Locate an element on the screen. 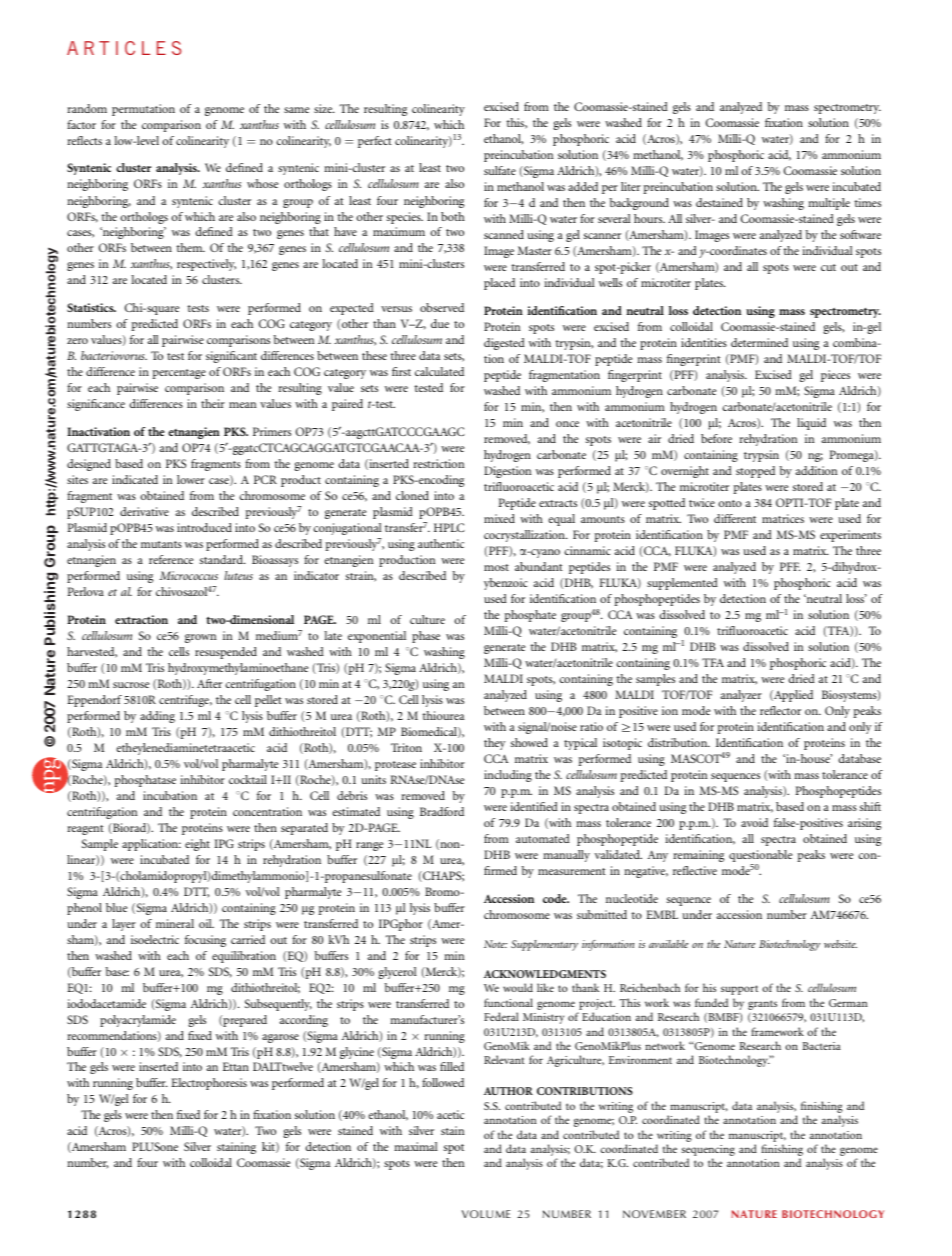  VOLUME is located at coordinates (486, 1214).
